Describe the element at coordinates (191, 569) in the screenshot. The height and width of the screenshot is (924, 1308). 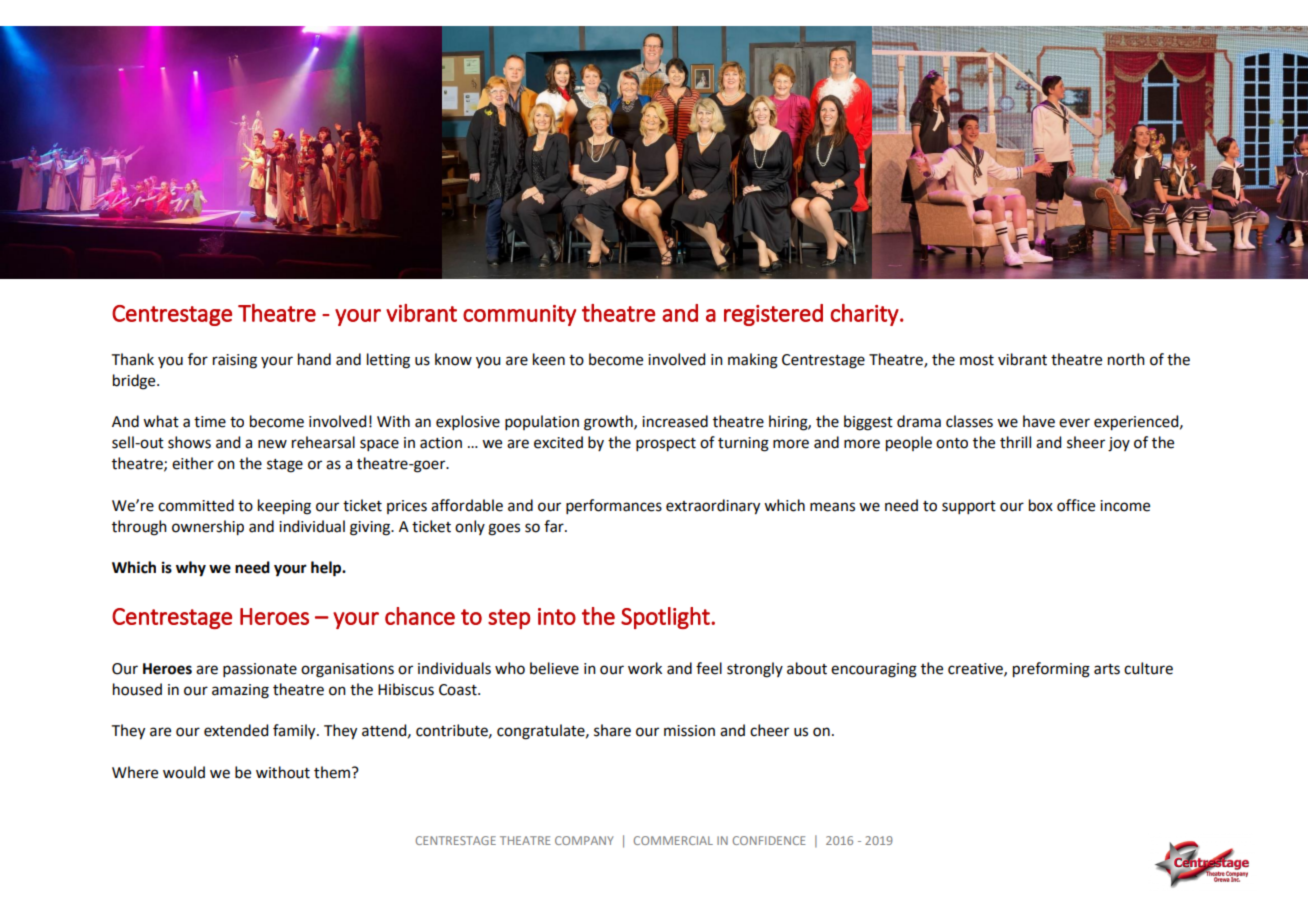
I see `why` at that location.
